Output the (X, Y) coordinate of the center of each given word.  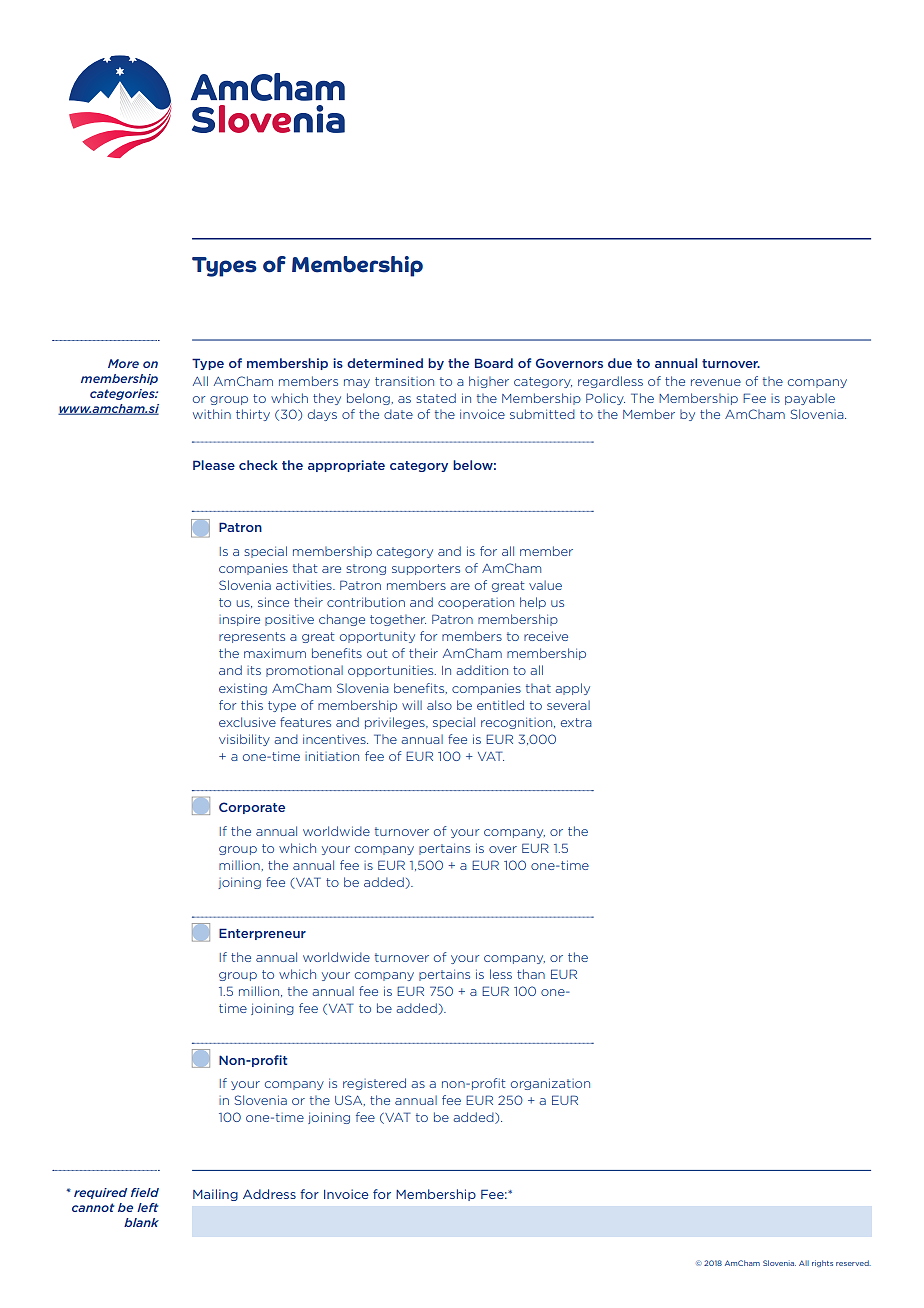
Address (269, 1194)
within (212, 414)
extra (576, 722)
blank (141, 1222)
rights (822, 1263)
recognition (518, 723)
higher (489, 382)
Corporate (252, 808)
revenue (716, 382)
